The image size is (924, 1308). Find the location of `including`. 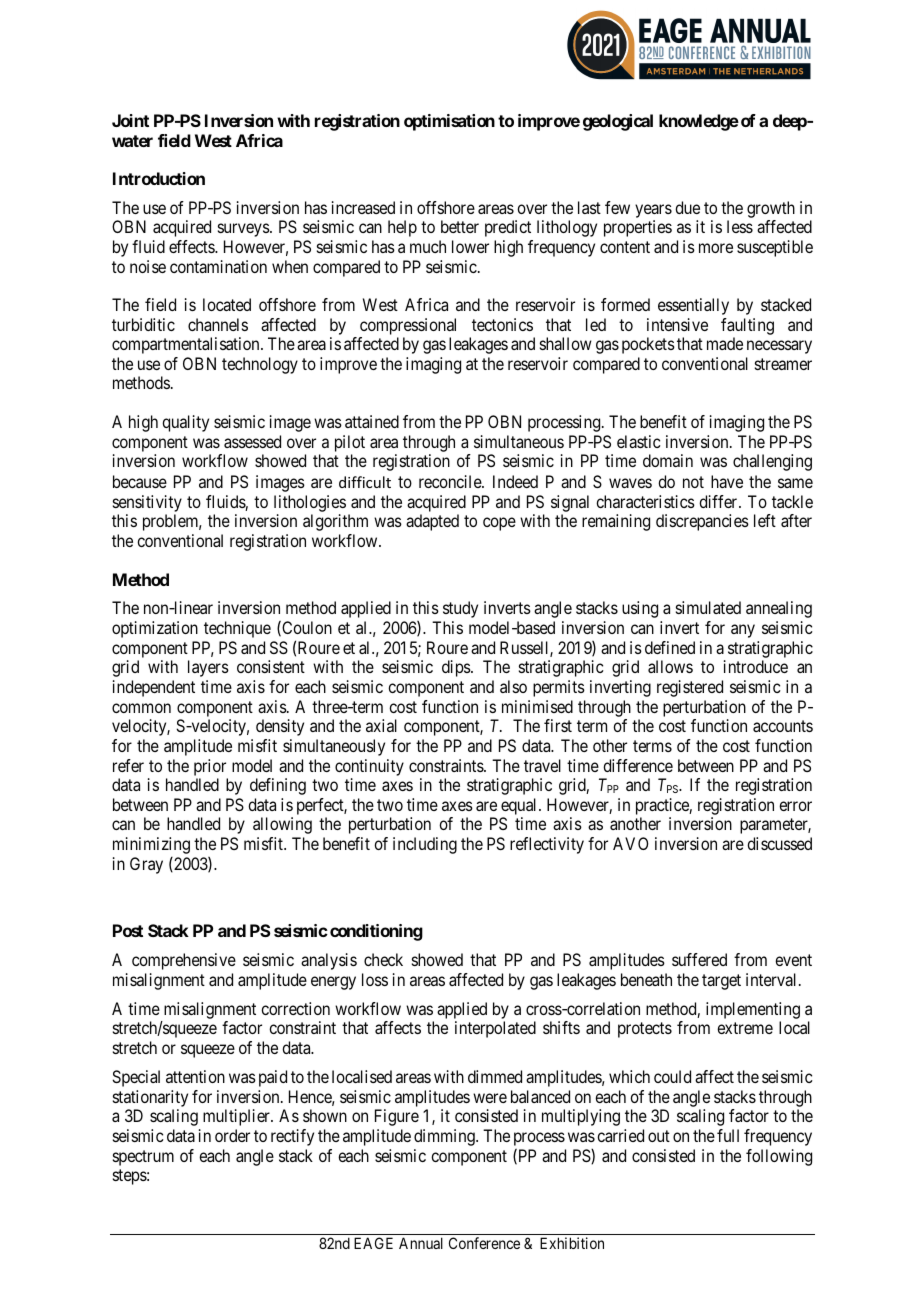

including is located at coordinates (425, 845).
